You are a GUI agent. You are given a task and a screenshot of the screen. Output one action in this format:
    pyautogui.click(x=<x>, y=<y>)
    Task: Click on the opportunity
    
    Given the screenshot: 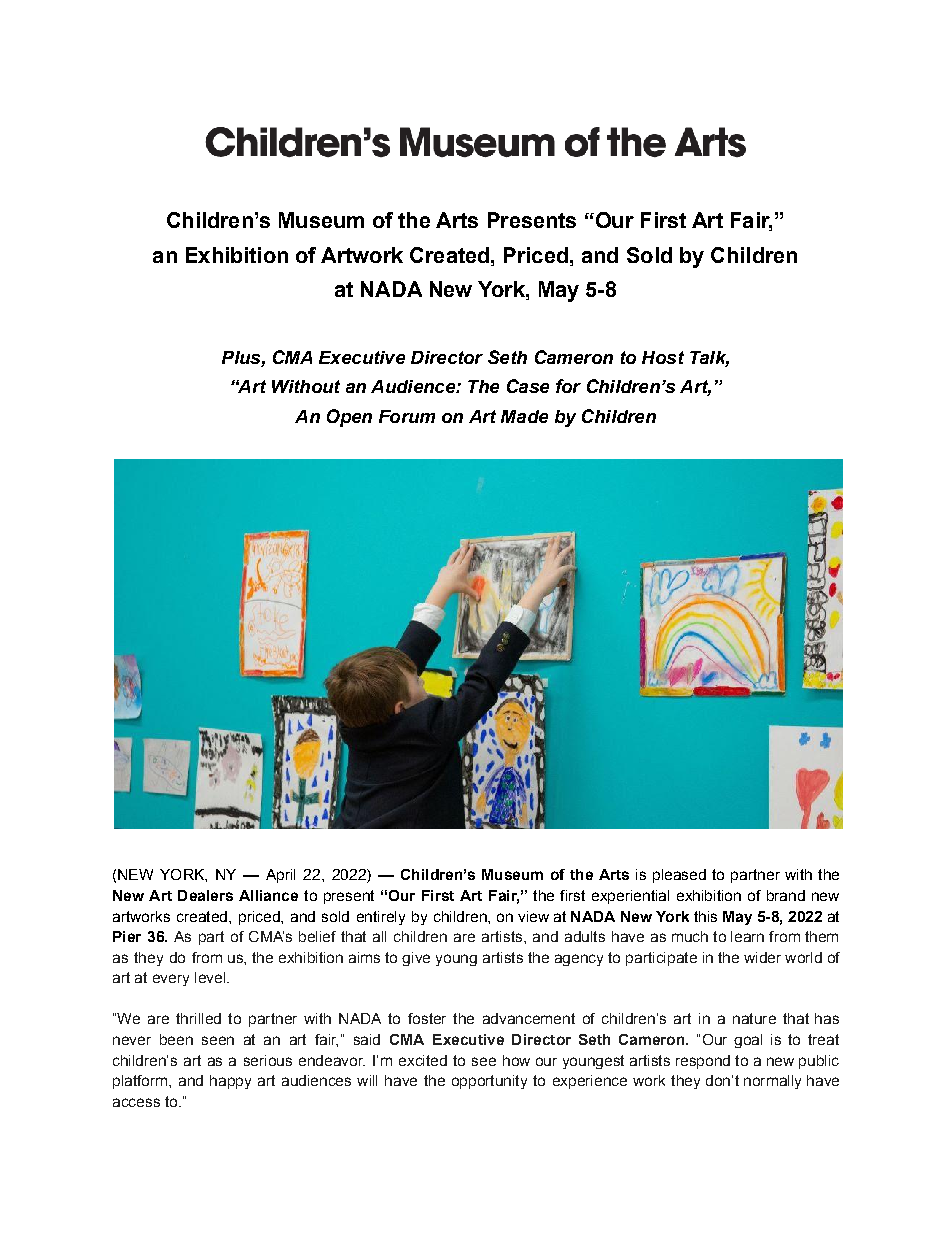 What is the action you would take?
    pyautogui.click(x=489, y=1082)
